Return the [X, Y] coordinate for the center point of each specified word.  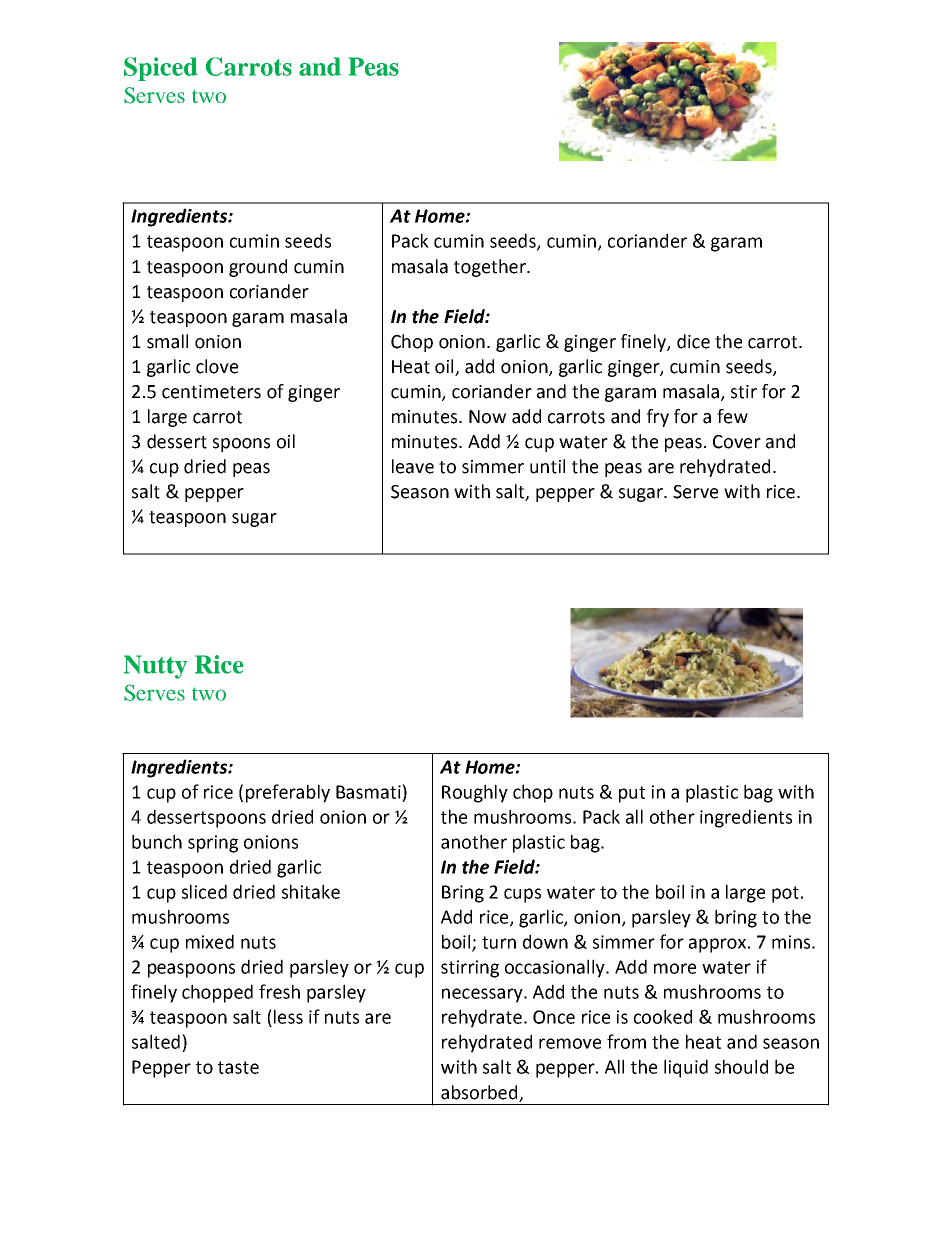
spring [213, 844]
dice [693, 341]
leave [413, 466]
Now [487, 417]
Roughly [475, 793]
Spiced [161, 69]
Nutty [155, 667]
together [491, 268]
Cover [737, 442]
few [732, 416]
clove [217, 366]
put [632, 794]
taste [238, 1067]
